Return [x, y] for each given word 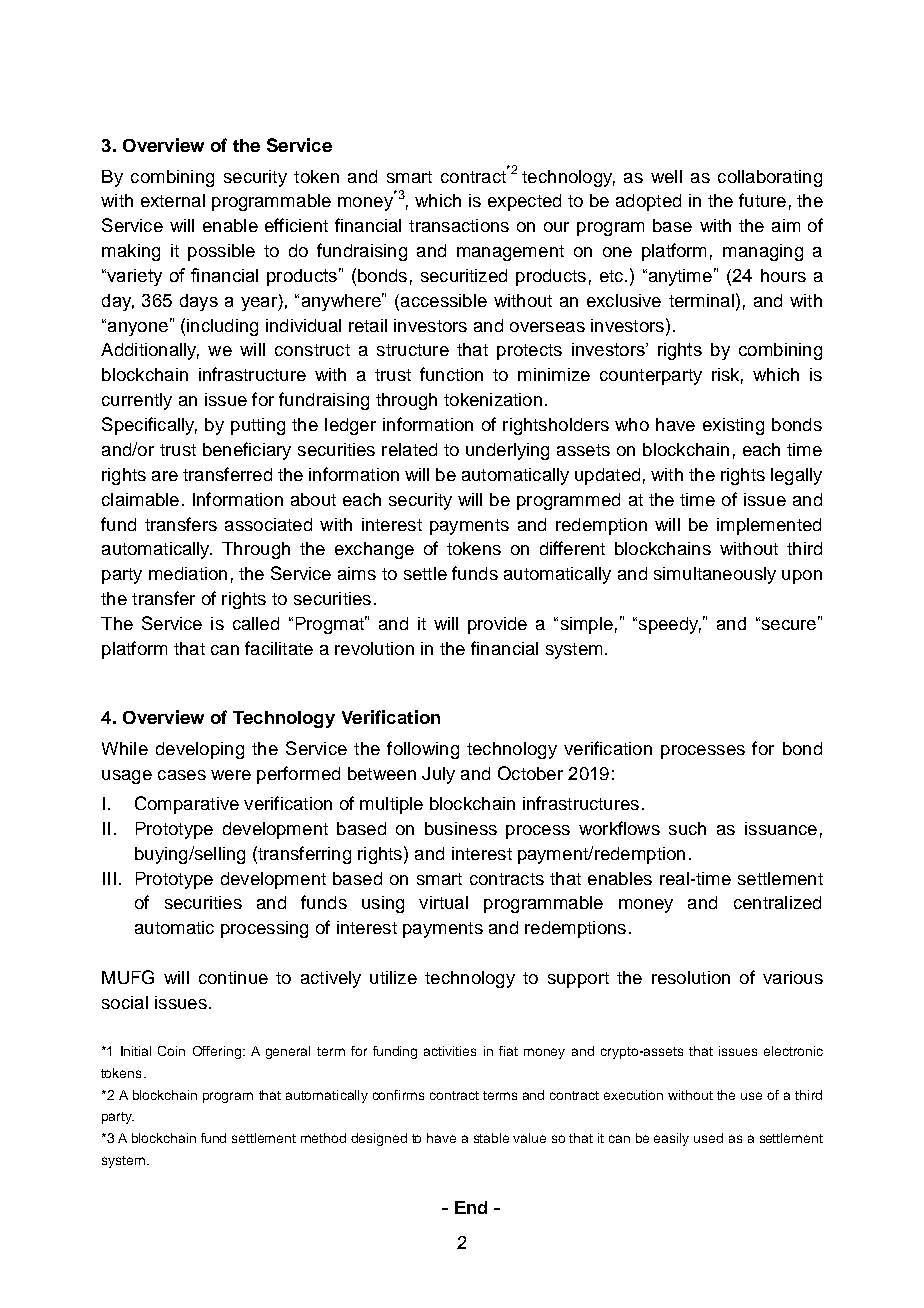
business [461, 828]
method [323, 1138]
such [687, 828]
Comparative [187, 805]
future [762, 200]
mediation [188, 573]
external [173, 200]
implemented [769, 526]
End [471, 1207]
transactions [459, 225]
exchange [374, 550]
